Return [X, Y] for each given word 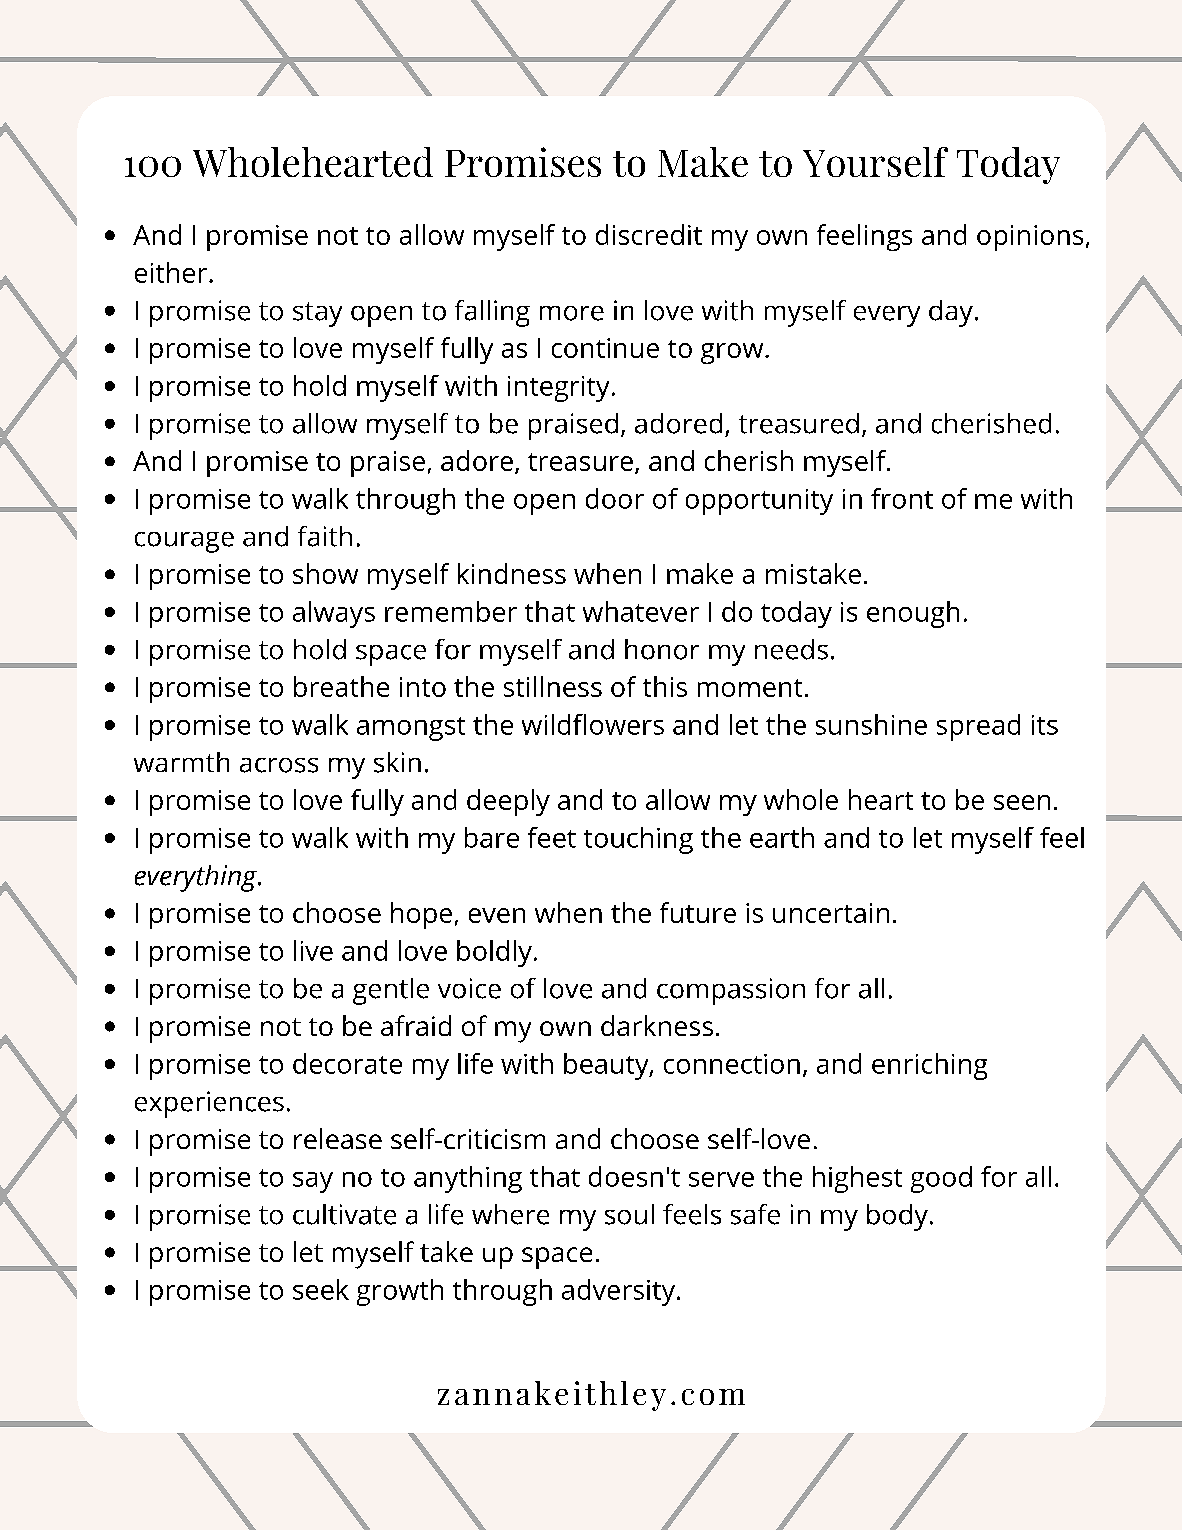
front [902, 498]
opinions [1030, 238]
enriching [929, 1066]
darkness [657, 1025]
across [279, 765]
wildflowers [593, 724]
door [615, 498]
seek [321, 1289]
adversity [620, 1292]
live [313, 950]
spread [978, 727]
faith [325, 536]
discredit [649, 234]
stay [317, 314]
